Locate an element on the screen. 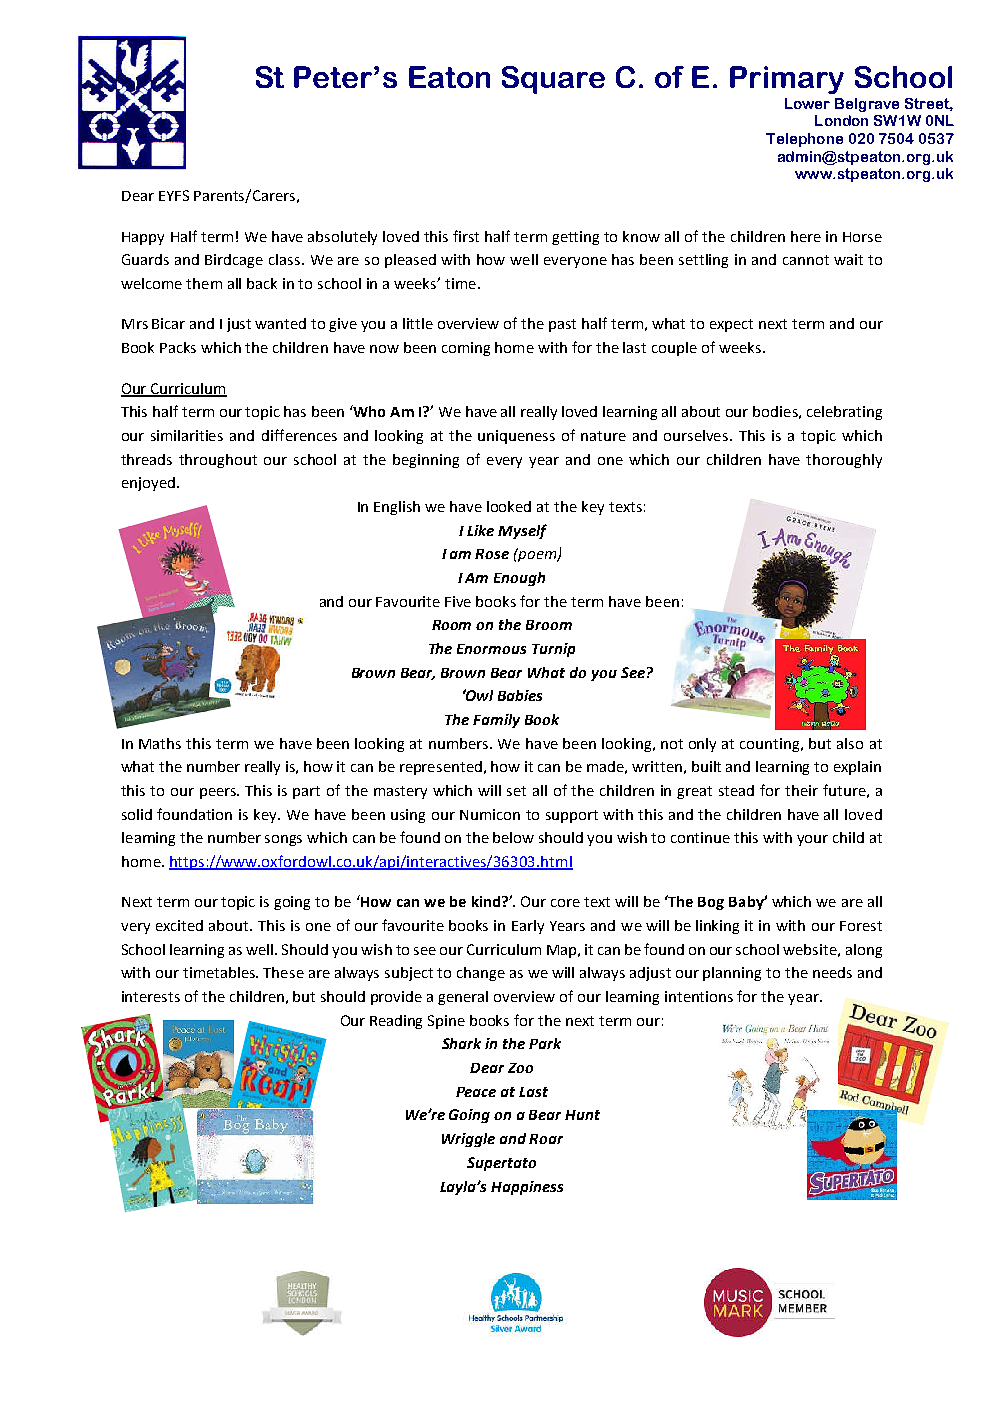 This screenshot has width=1004, height=1419. Maths is located at coordinates (160, 743).
